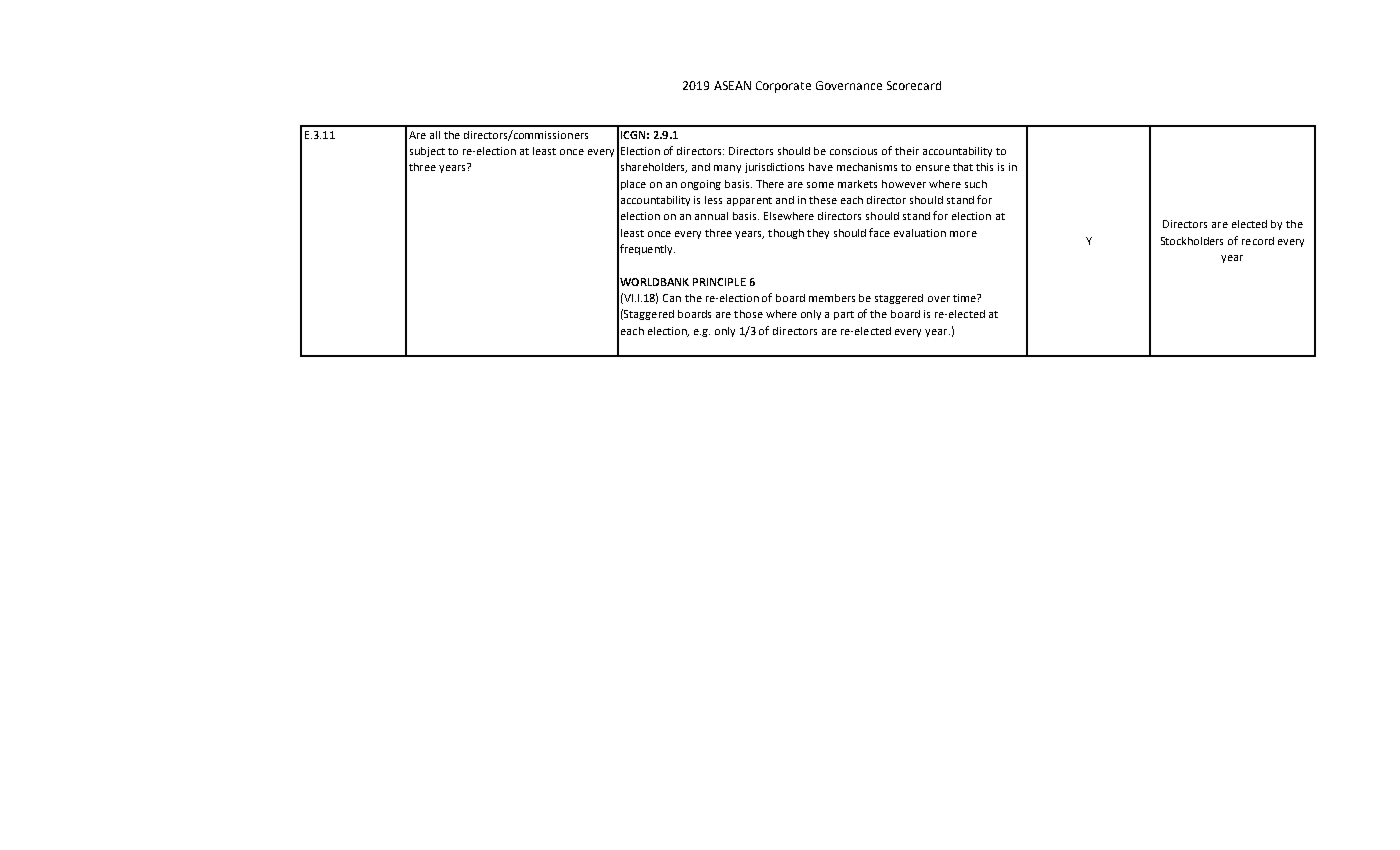  I want to click on these, so click(823, 200).
